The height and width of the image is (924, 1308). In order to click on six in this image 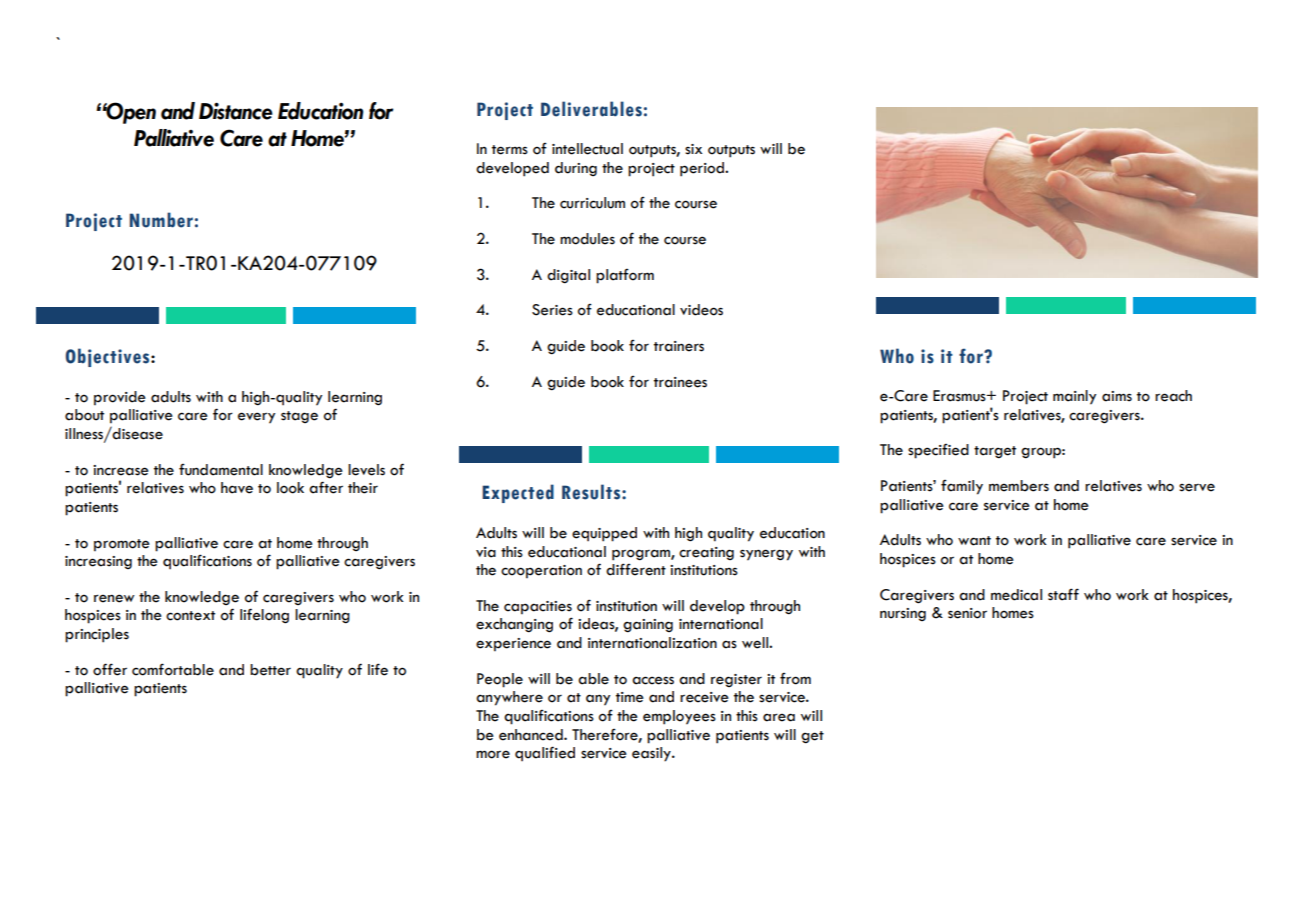, I will do `click(693, 149)`.
